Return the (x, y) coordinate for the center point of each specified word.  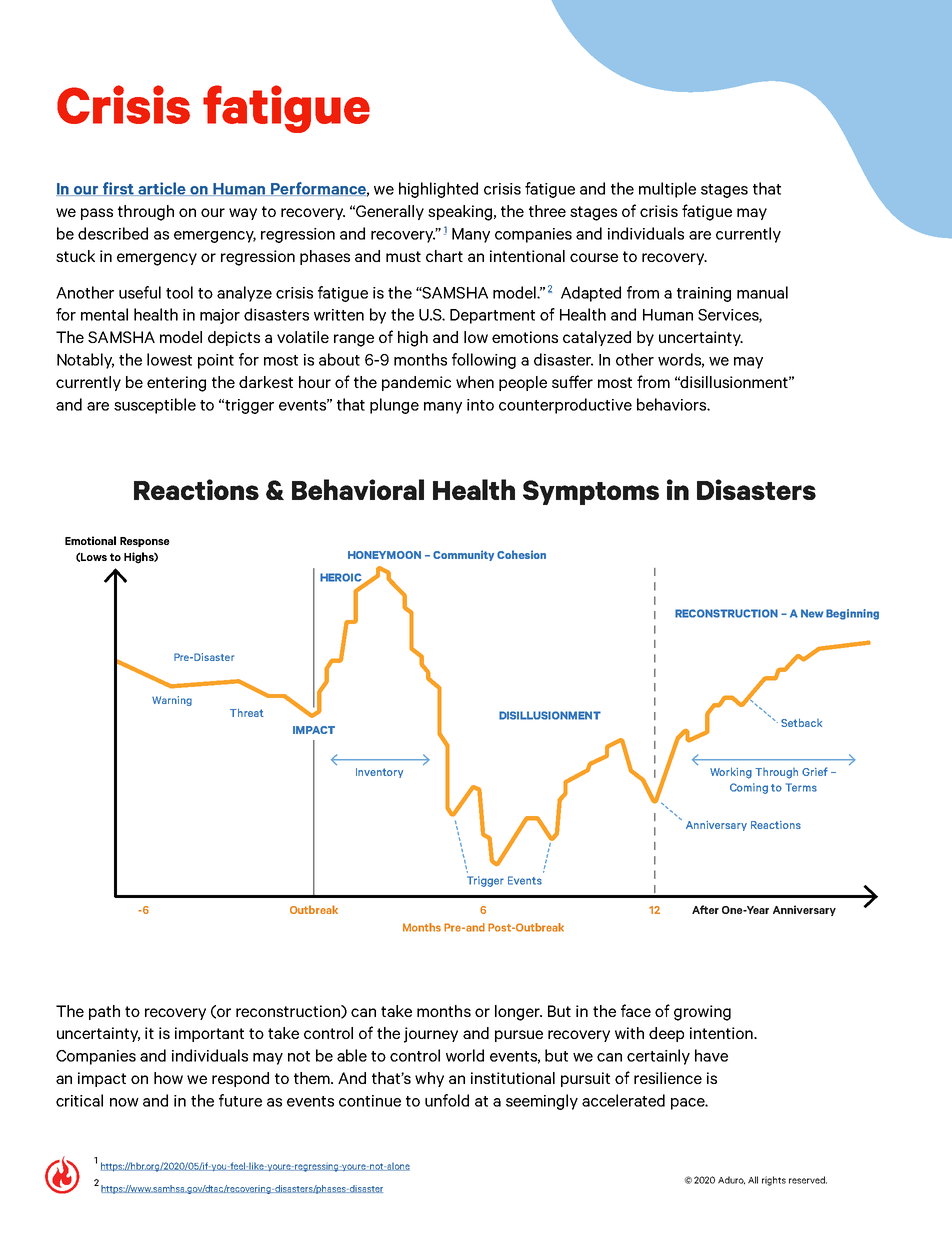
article (162, 189)
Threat (247, 712)
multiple (667, 190)
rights (774, 1181)
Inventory (379, 773)
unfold (447, 1100)
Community (463, 555)
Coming (749, 788)
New (812, 613)
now (124, 1102)
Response (145, 542)
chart (444, 256)
